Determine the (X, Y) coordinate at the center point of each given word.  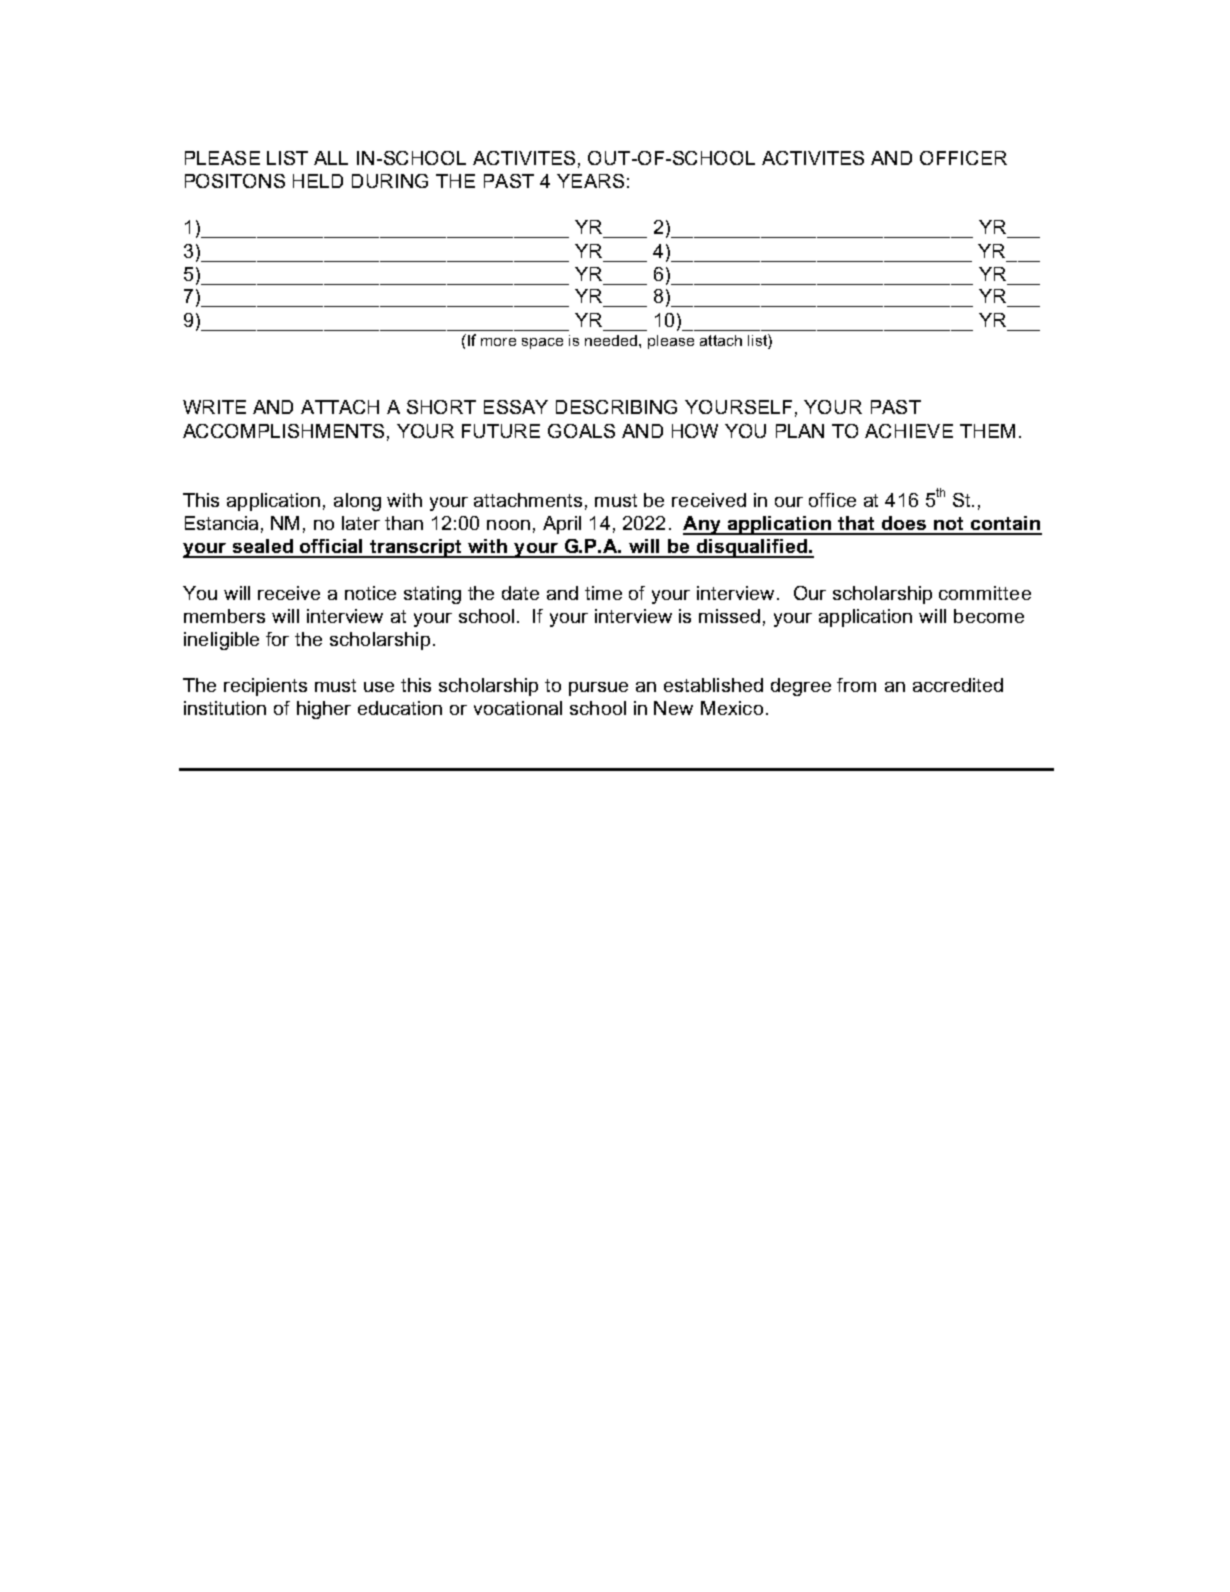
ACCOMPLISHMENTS (283, 431)
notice (370, 593)
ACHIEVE (909, 431)
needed (612, 340)
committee (985, 593)
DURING (390, 181)
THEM (987, 431)
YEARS (590, 181)
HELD (318, 181)
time (603, 593)
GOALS (581, 431)
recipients (265, 687)
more (498, 342)
